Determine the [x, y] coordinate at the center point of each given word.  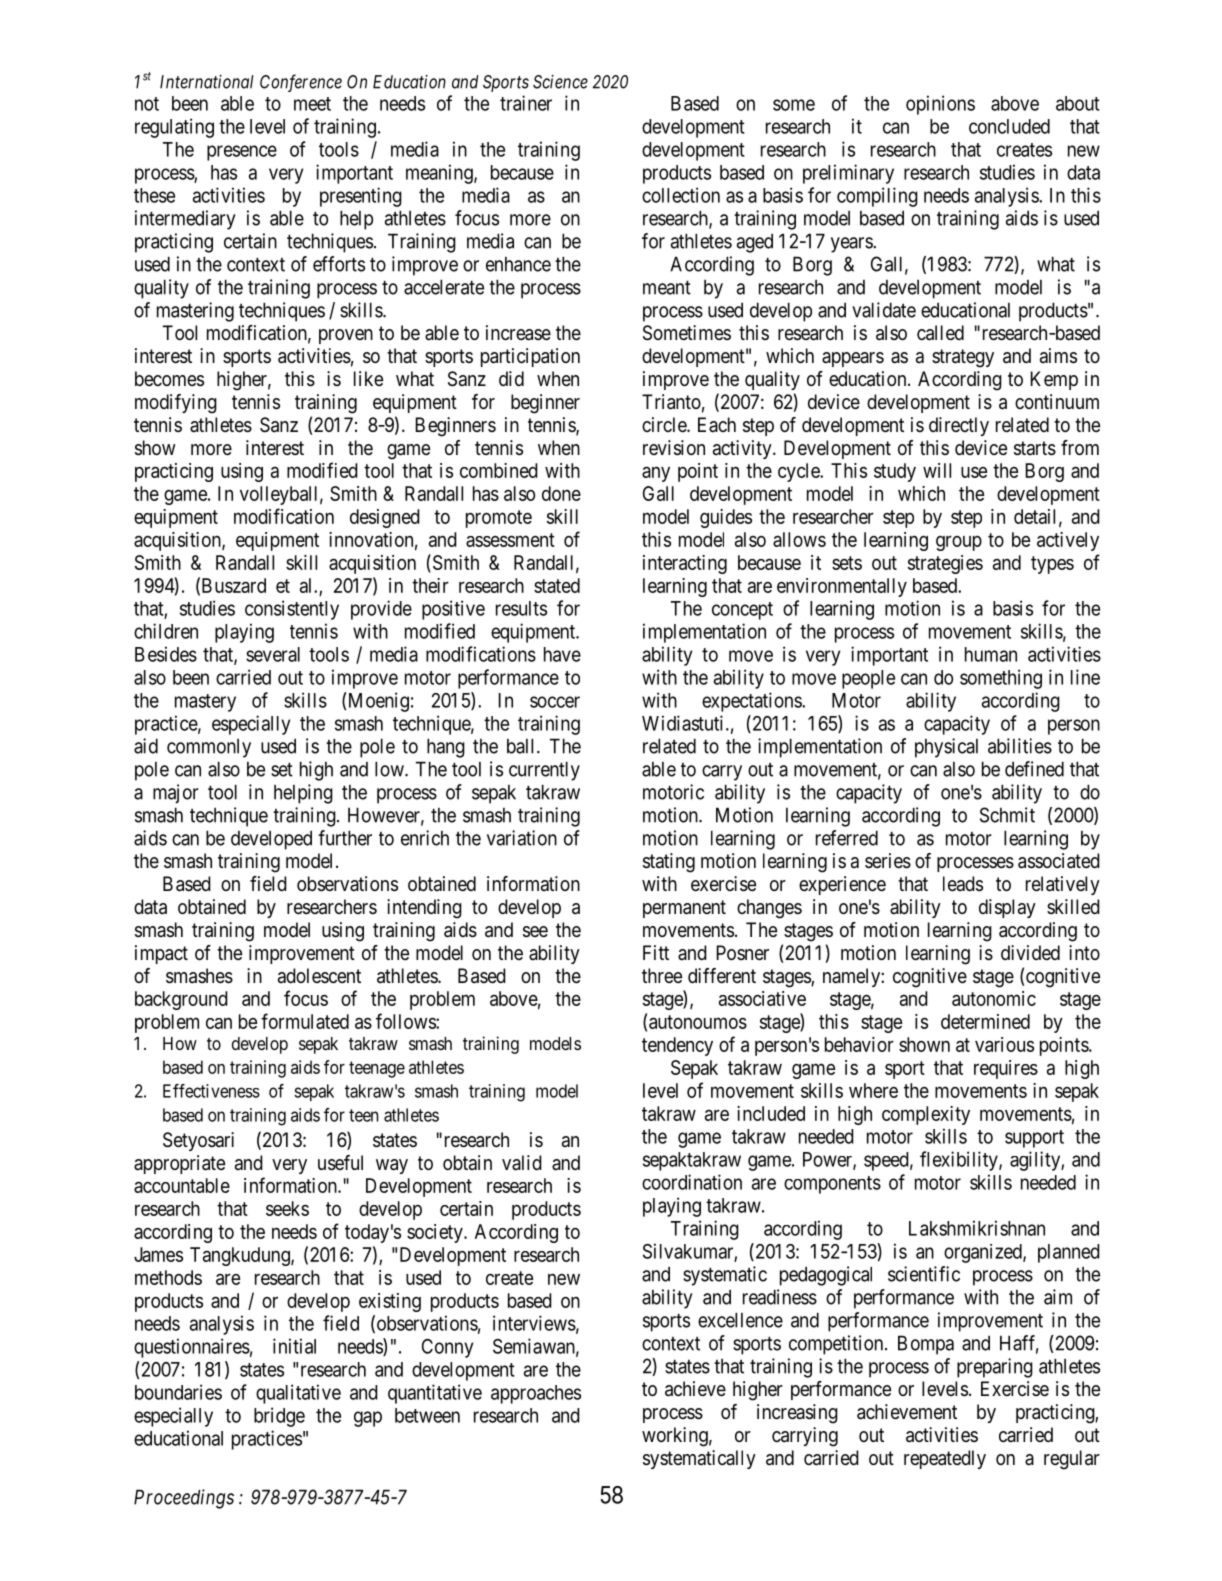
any [656, 474]
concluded [1009, 126]
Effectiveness [211, 1091]
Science [560, 82]
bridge [279, 1417]
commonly [209, 748]
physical [946, 748]
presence [242, 153]
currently [544, 771]
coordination [692, 1182]
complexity [926, 1115]
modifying [176, 404]
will [937, 470]
